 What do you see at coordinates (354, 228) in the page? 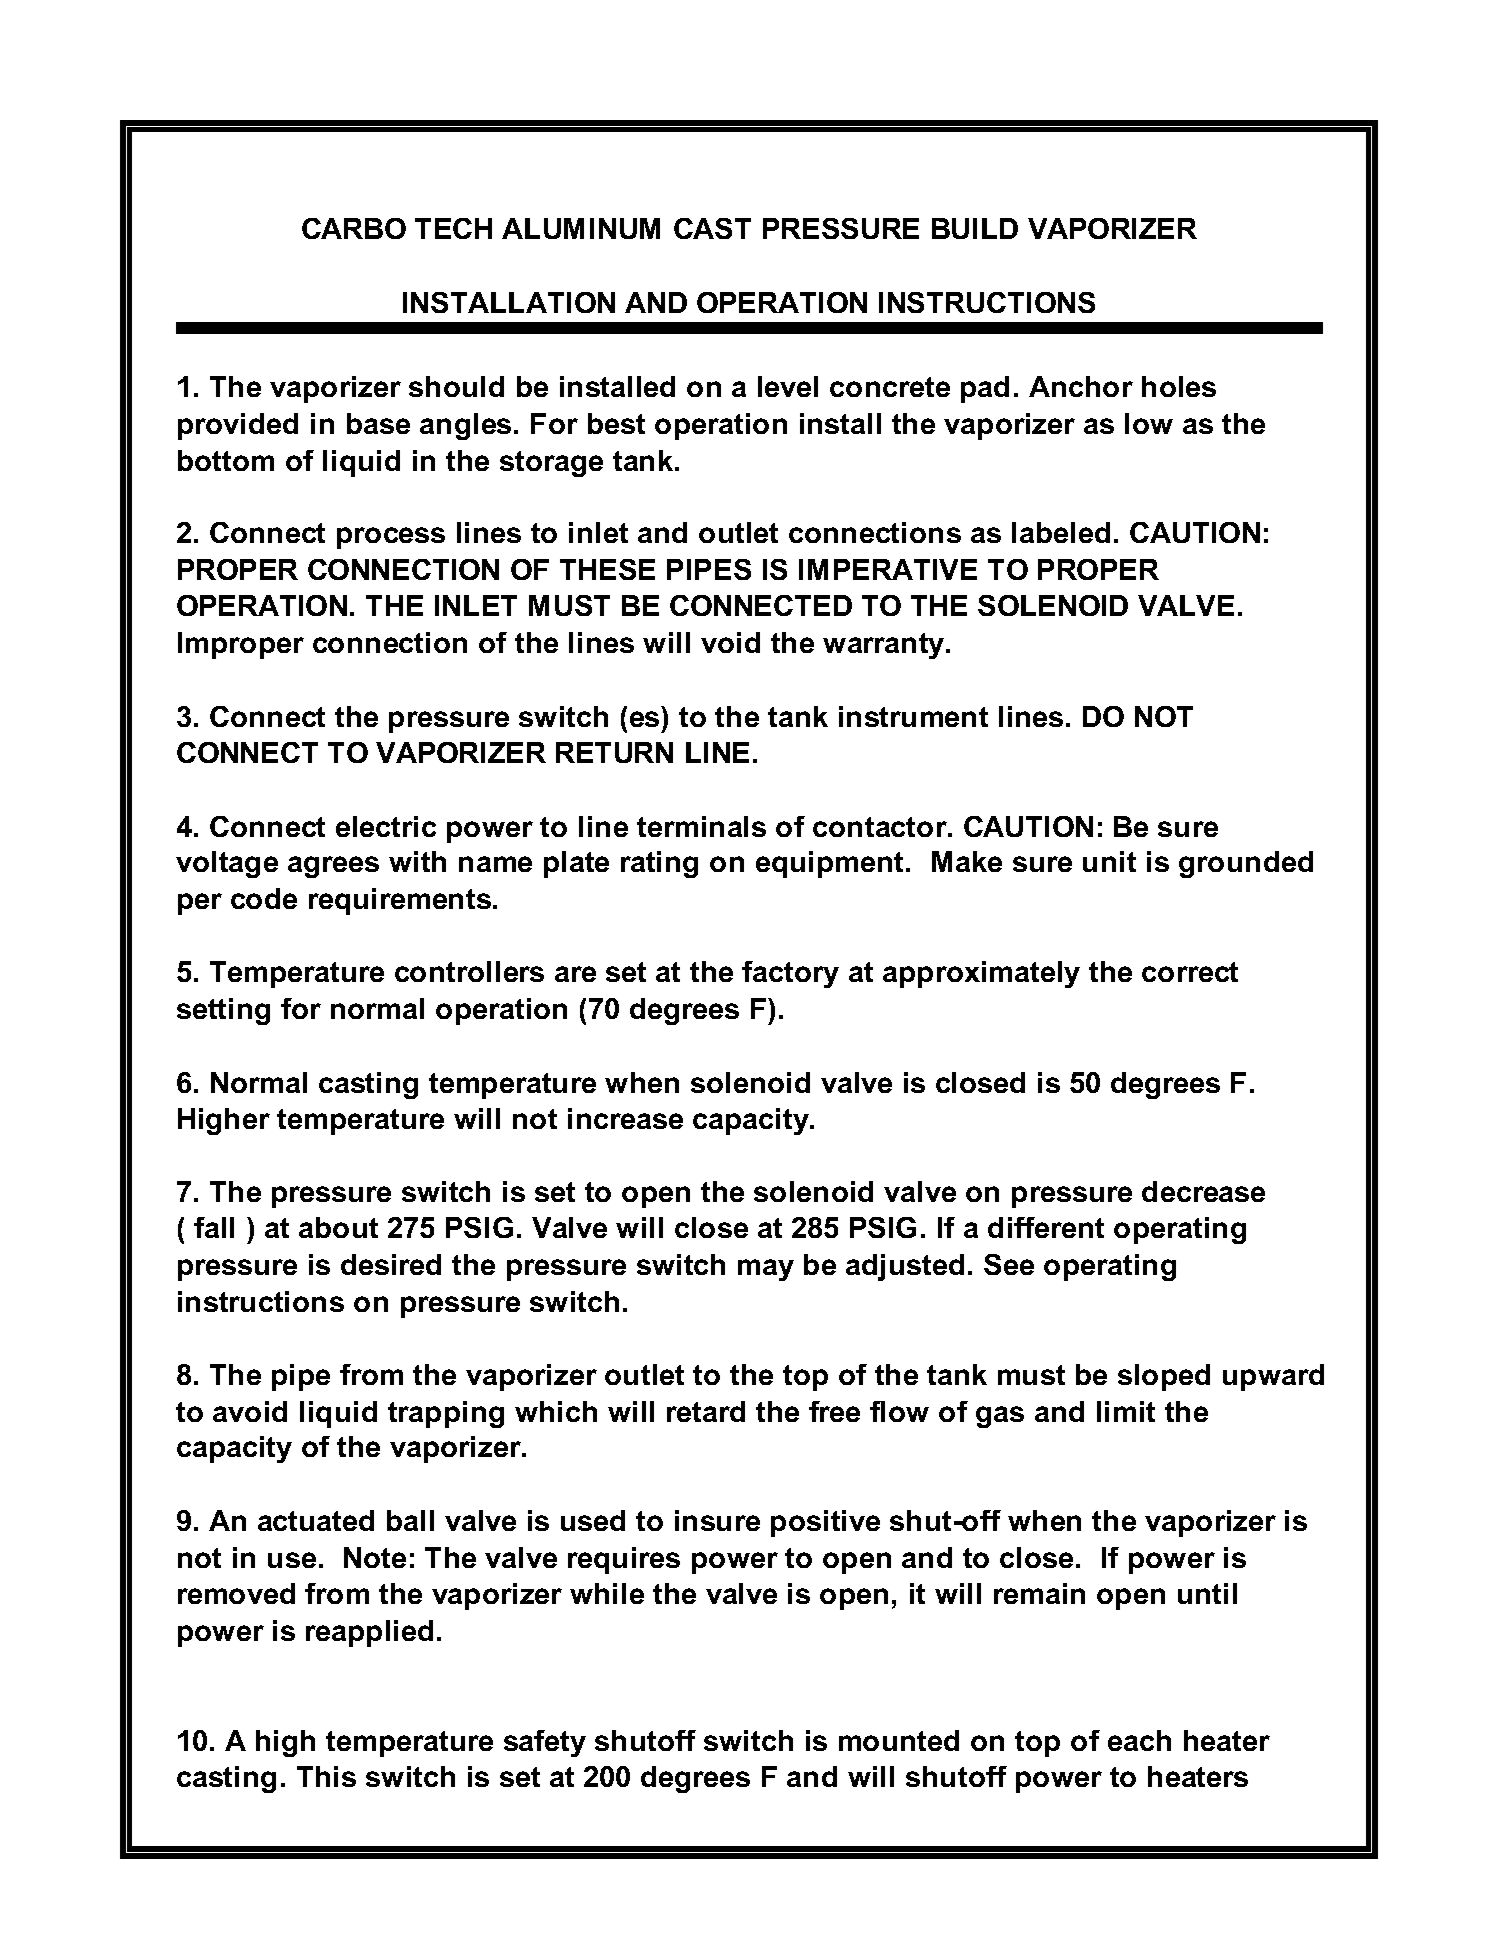
I see `CARBO` at bounding box center [354, 228].
